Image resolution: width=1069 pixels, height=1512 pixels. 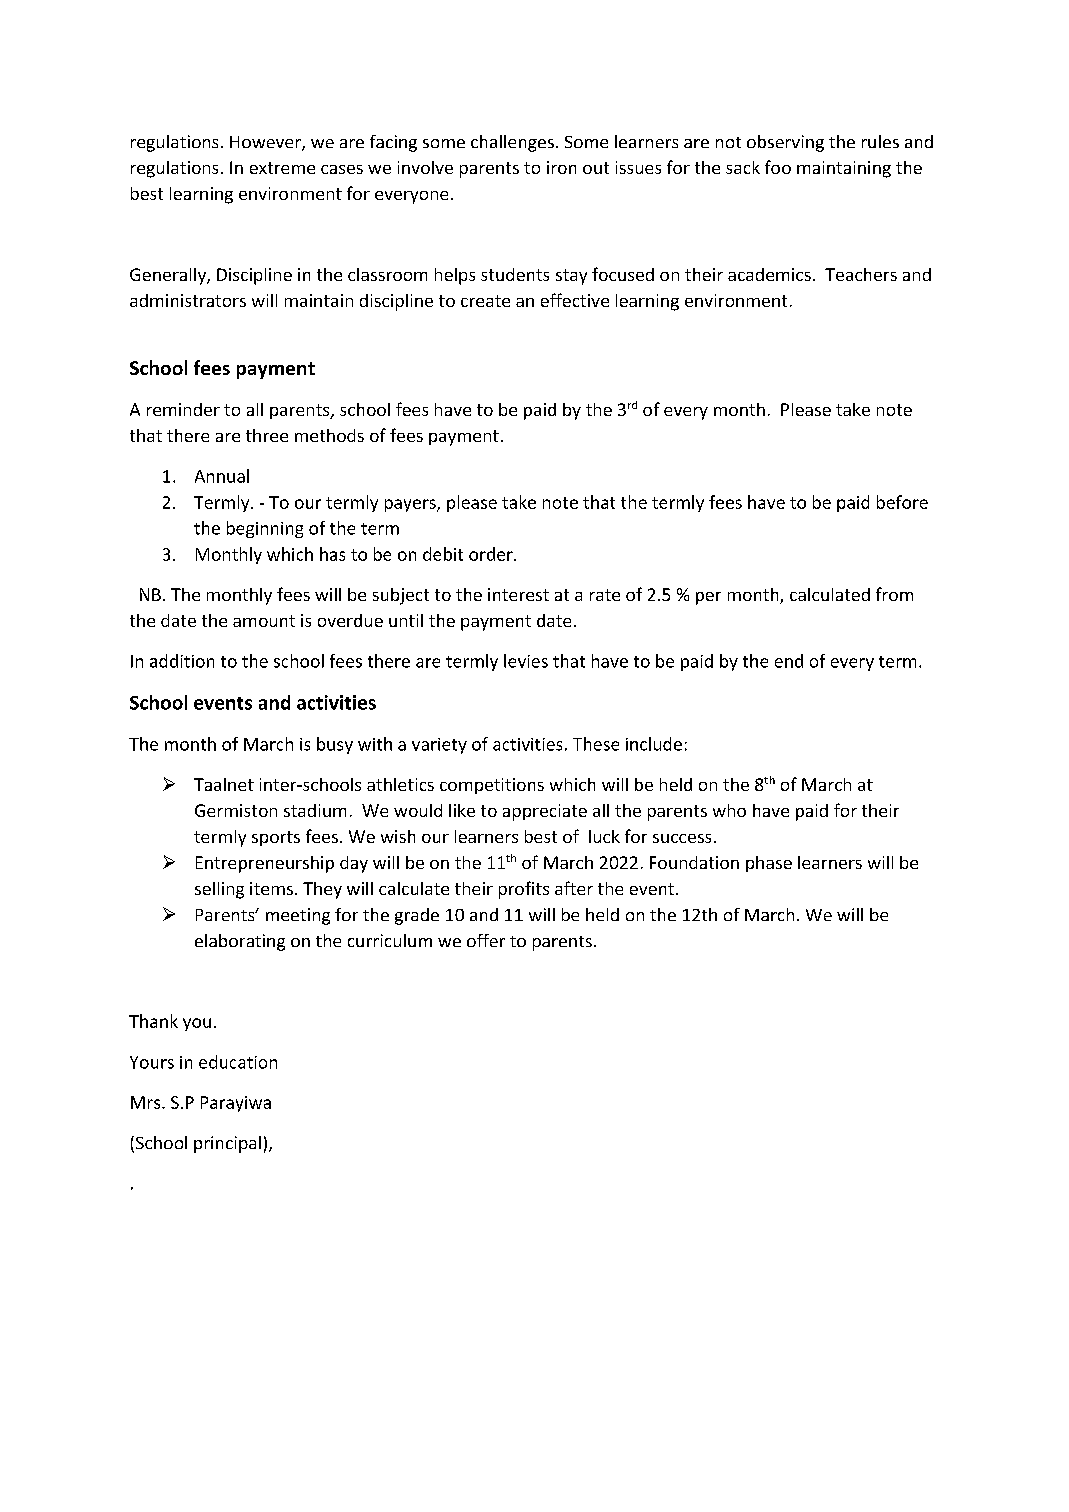 What do you see at coordinates (902, 502) in the screenshot?
I see `before` at bounding box center [902, 502].
